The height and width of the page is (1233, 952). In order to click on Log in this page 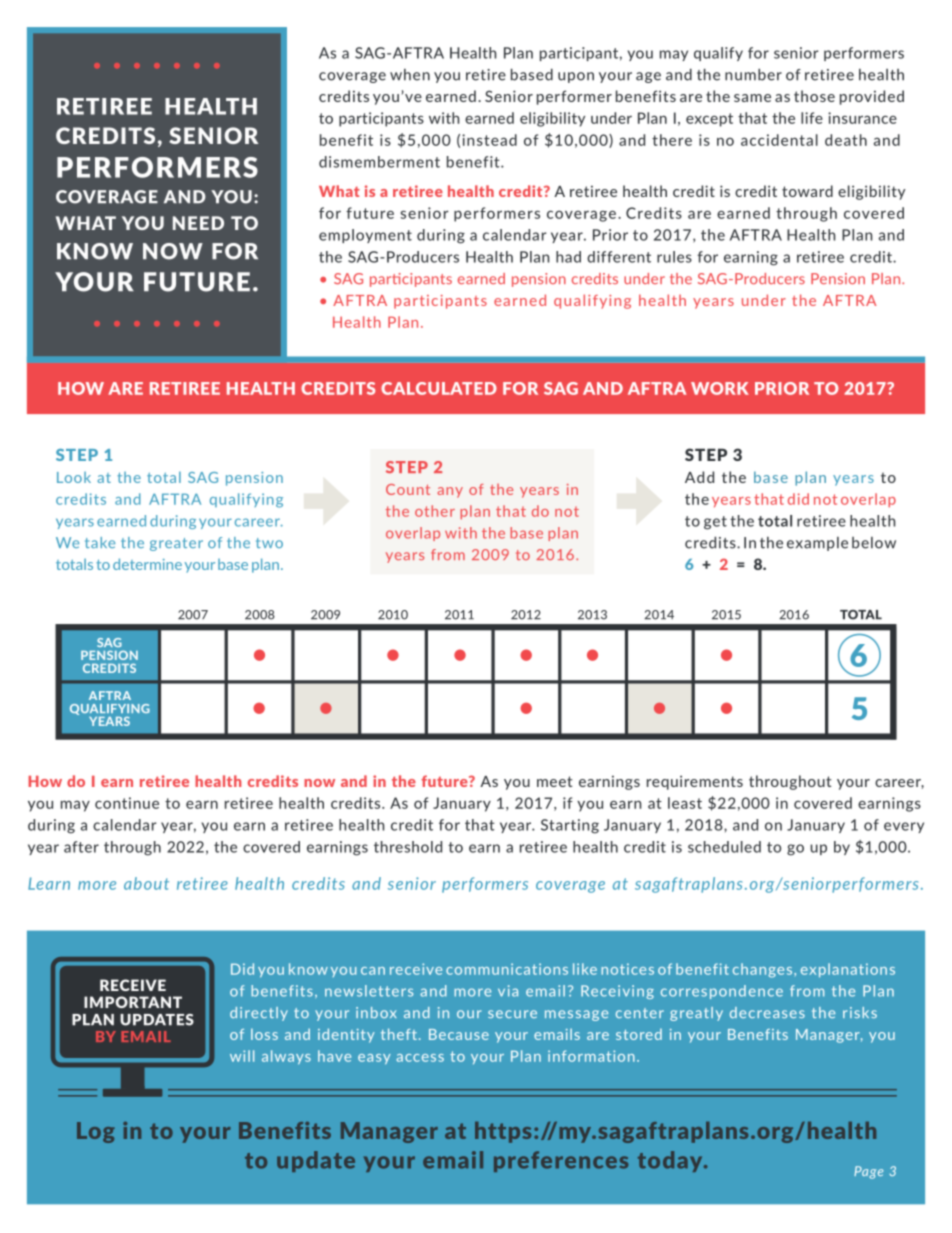, I will do `click(96, 1132)`.
